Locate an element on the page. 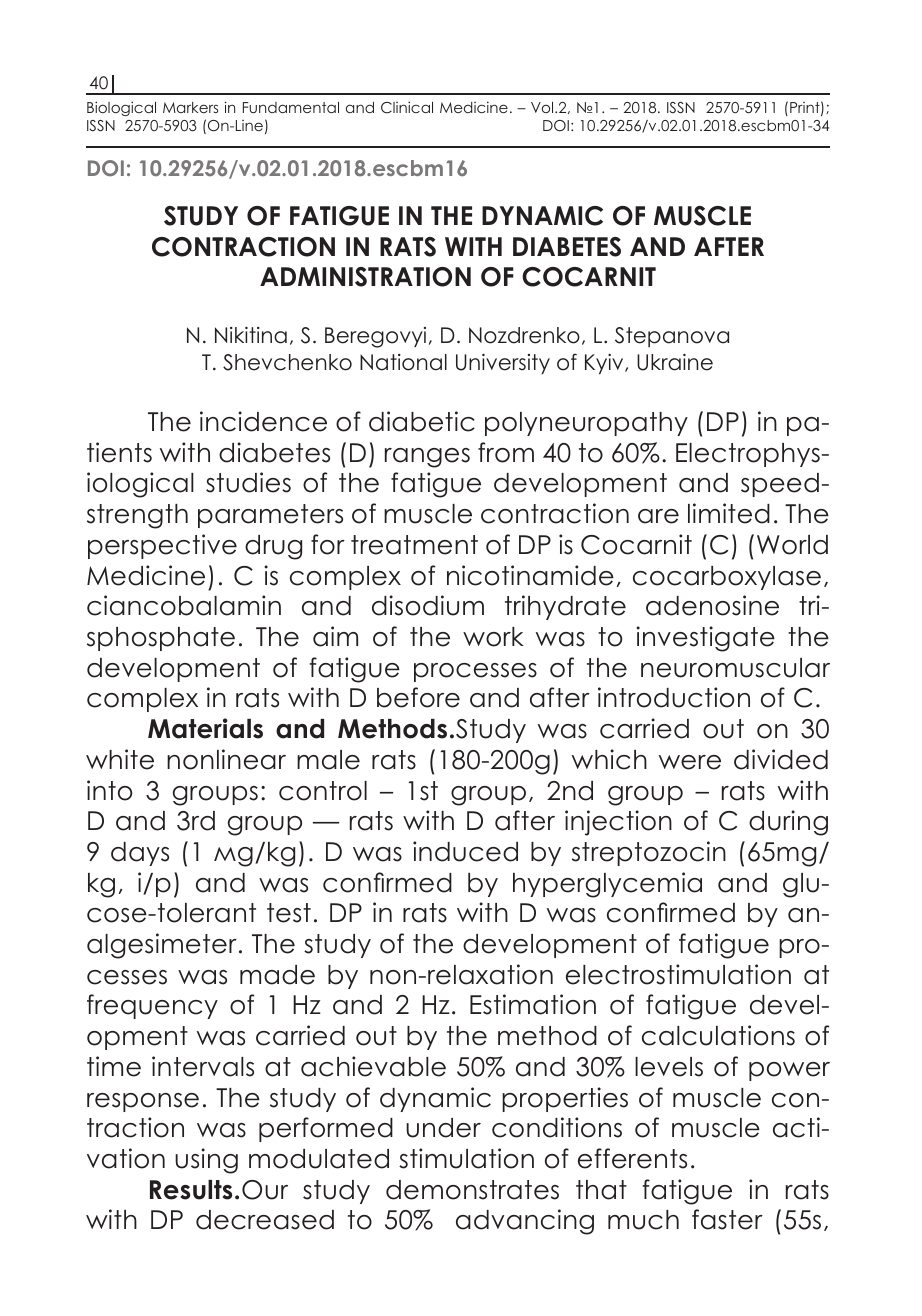  diabetic is located at coordinates (422, 421).
